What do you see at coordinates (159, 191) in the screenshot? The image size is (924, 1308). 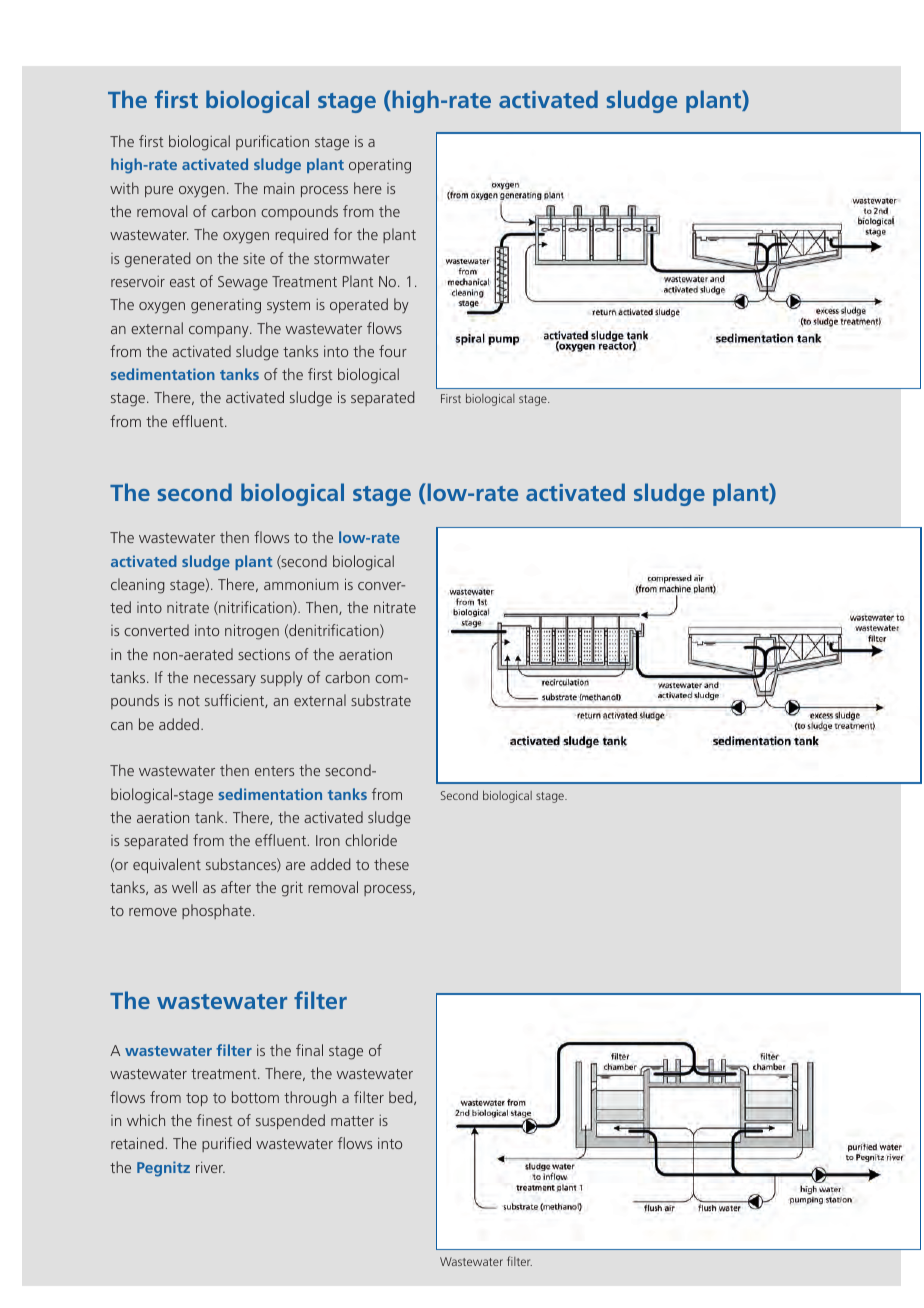 I see `pure` at bounding box center [159, 191].
